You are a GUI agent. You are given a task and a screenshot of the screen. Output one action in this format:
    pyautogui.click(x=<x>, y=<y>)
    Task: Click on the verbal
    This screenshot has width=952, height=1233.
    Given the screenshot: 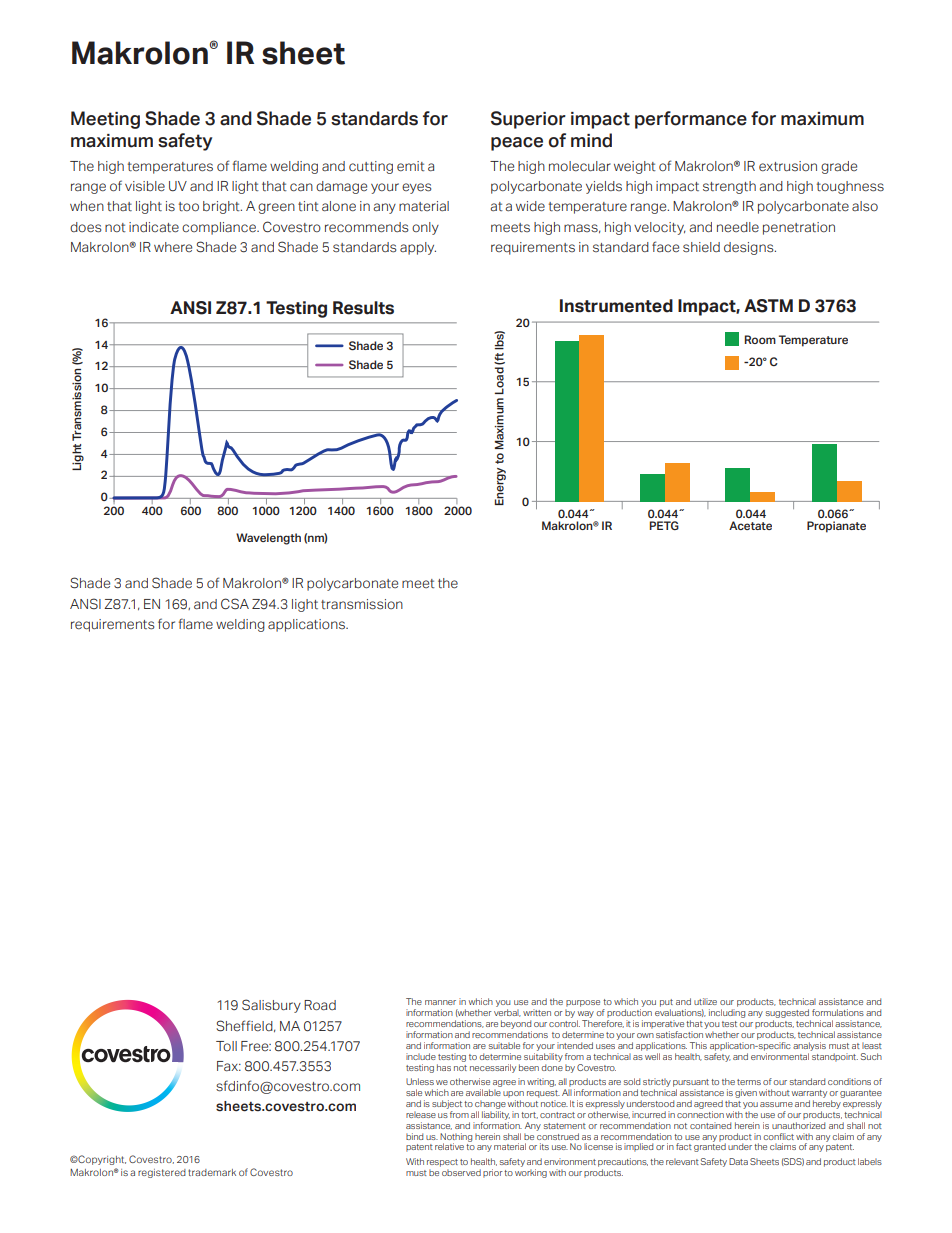 What is the action you would take?
    pyautogui.click(x=507, y=1013)
